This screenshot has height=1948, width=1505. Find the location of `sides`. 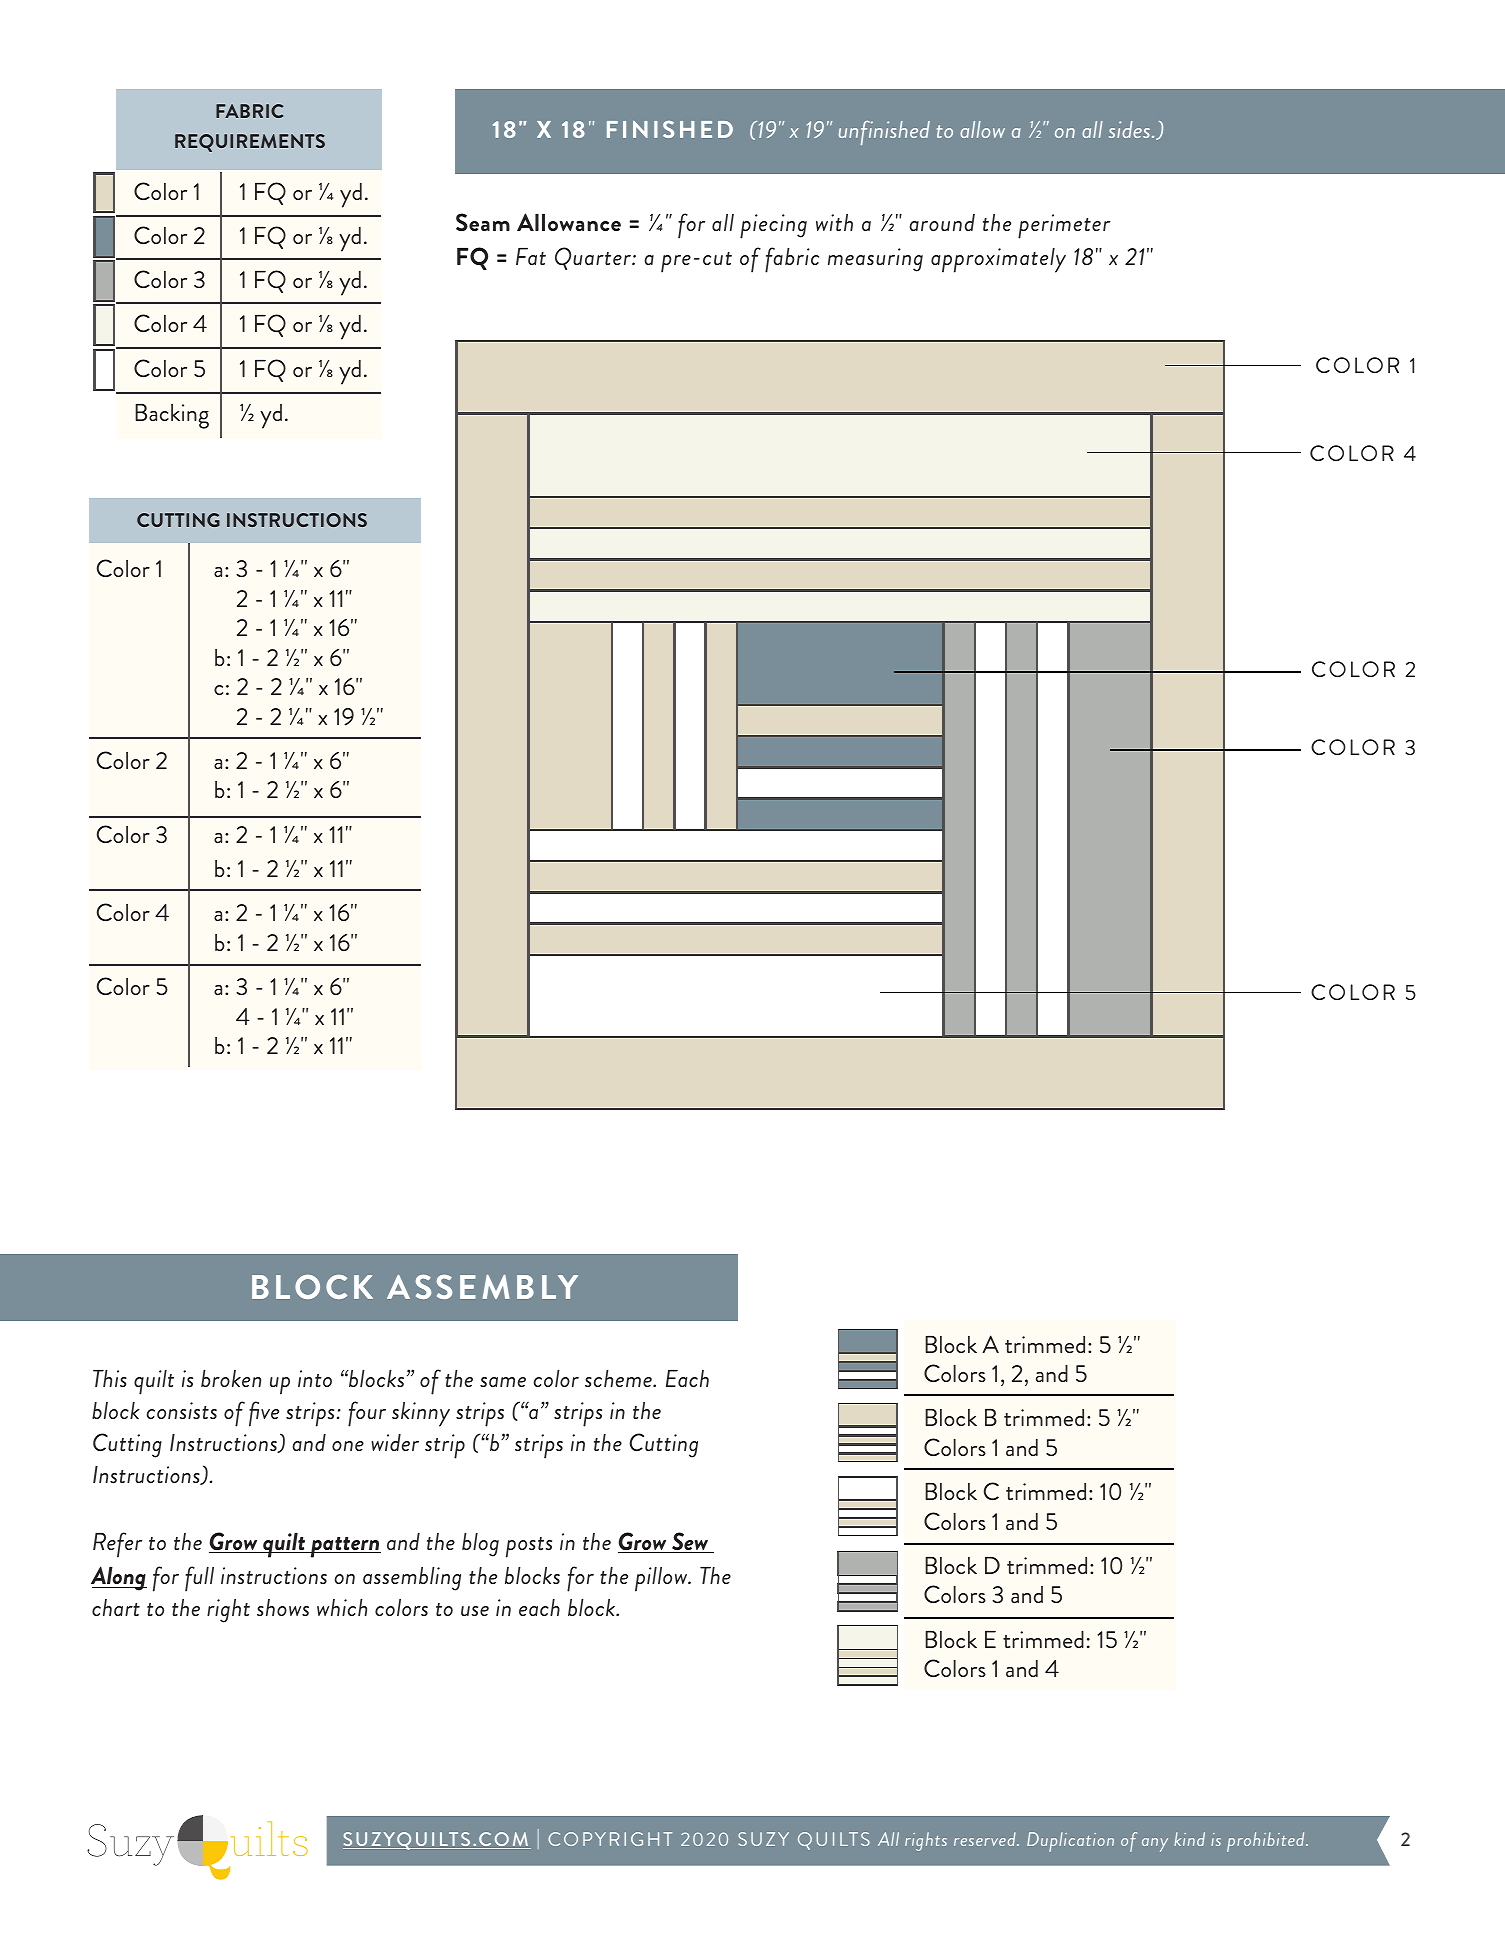

sides is located at coordinates (1129, 129).
